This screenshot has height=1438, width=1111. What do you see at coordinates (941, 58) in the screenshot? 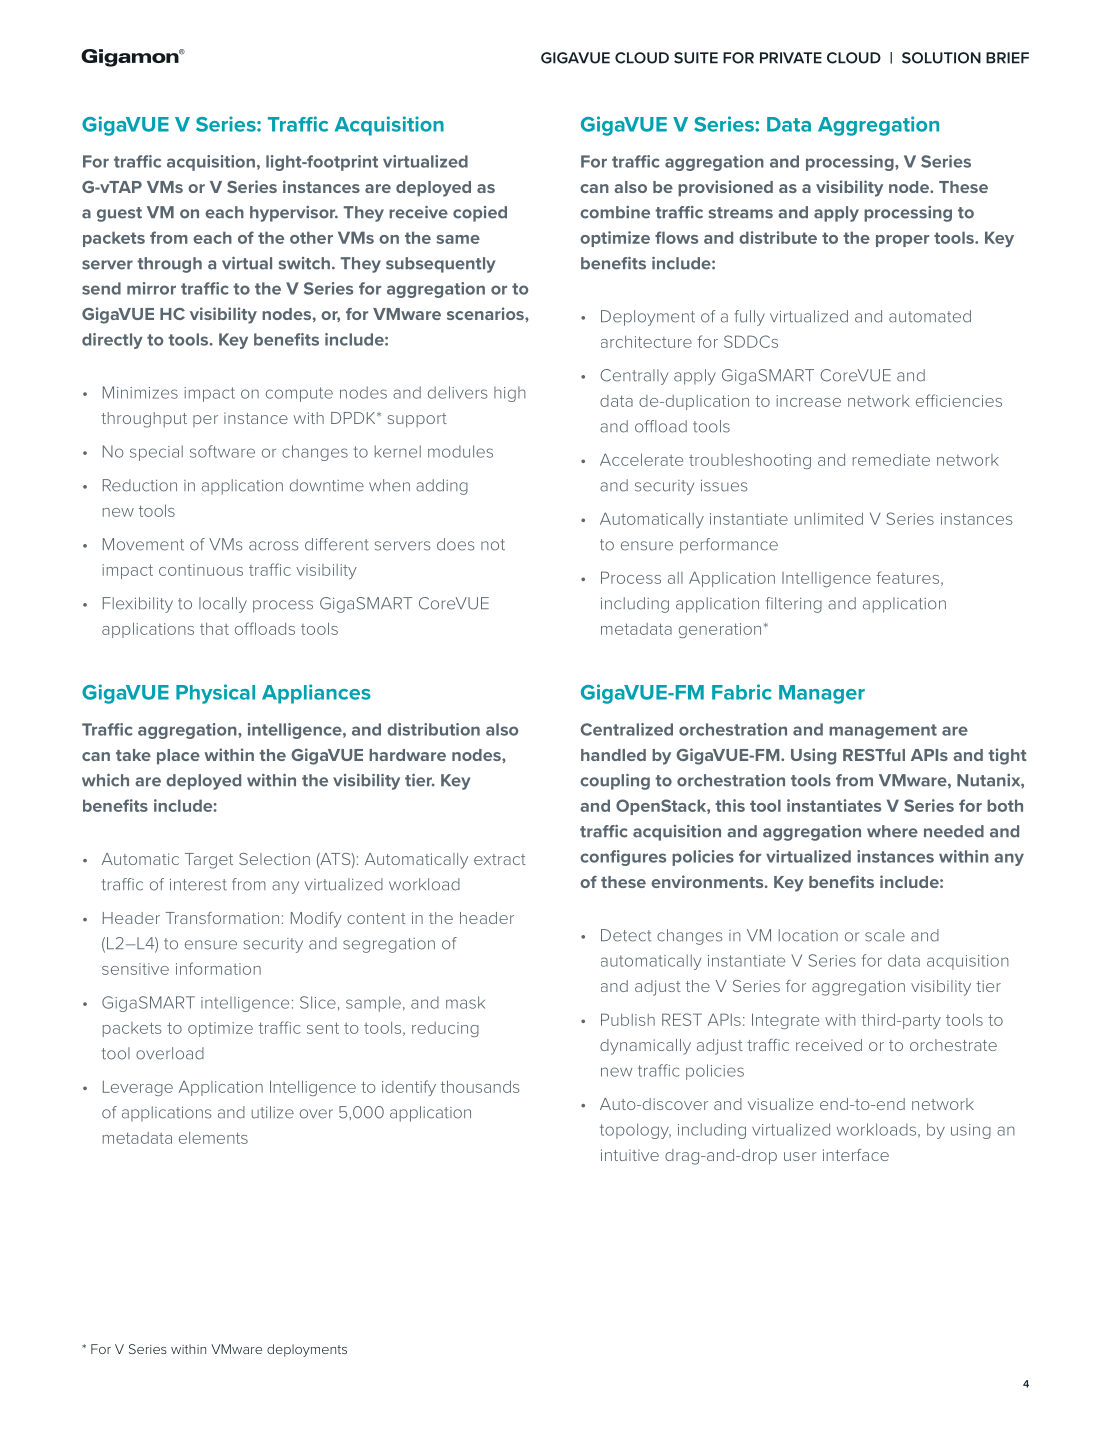
I see `SOLUTION` at bounding box center [941, 58].
